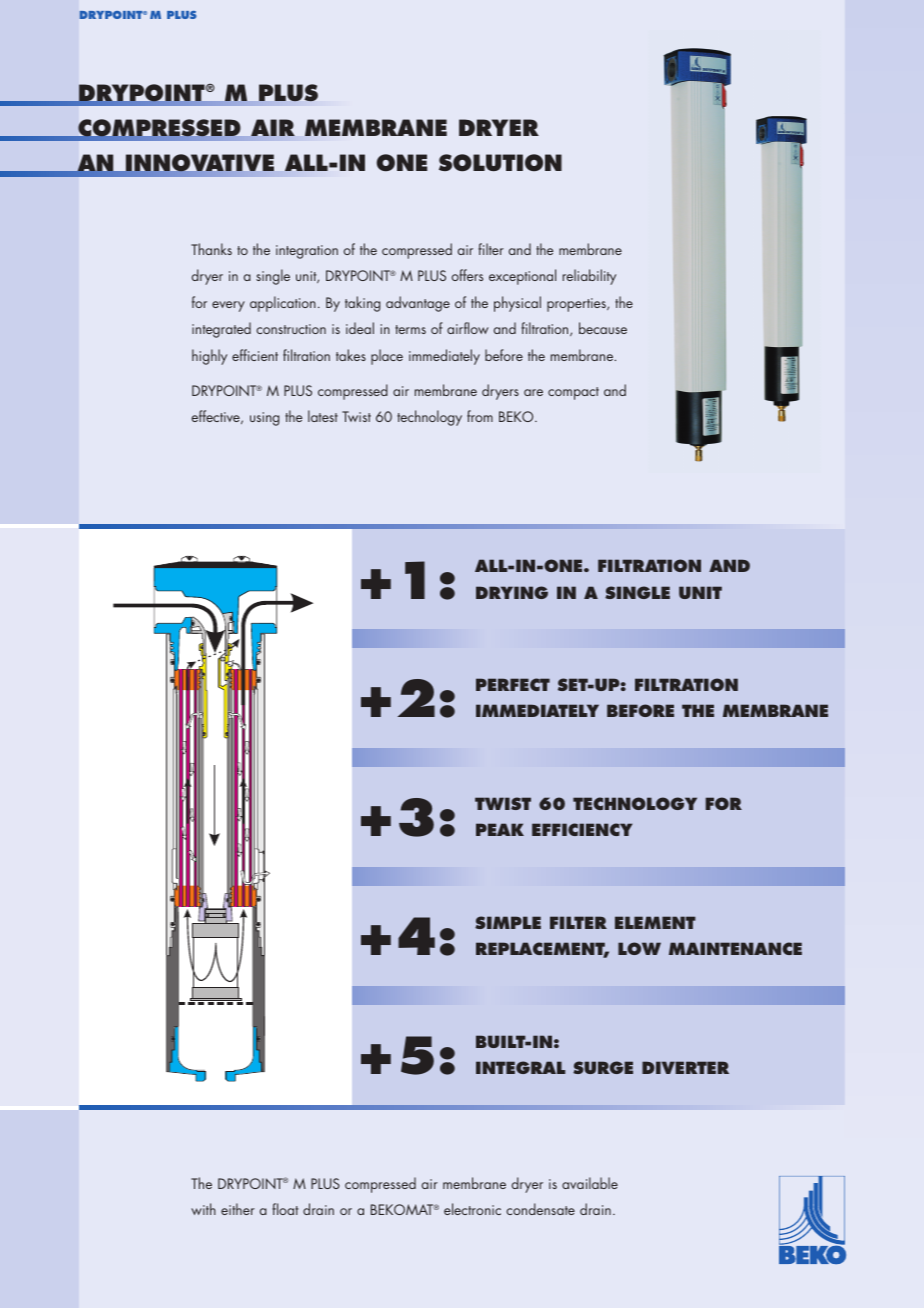 This document has width=924, height=1308. Describe the element at coordinates (199, 164) in the document. I see `INNOVATIVE` at that location.
